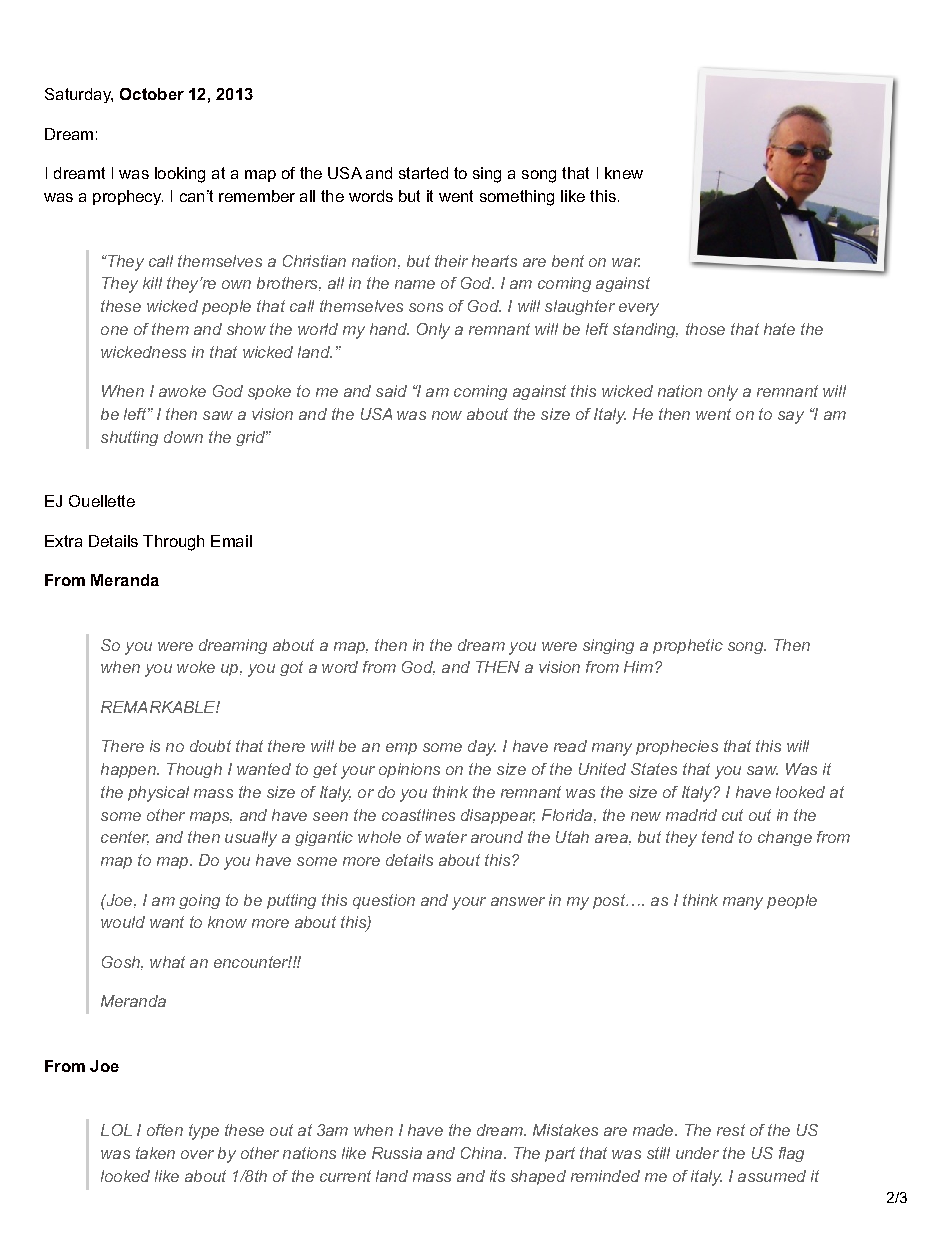  Describe the element at coordinates (423, 173) in the screenshot. I see `started` at that location.
